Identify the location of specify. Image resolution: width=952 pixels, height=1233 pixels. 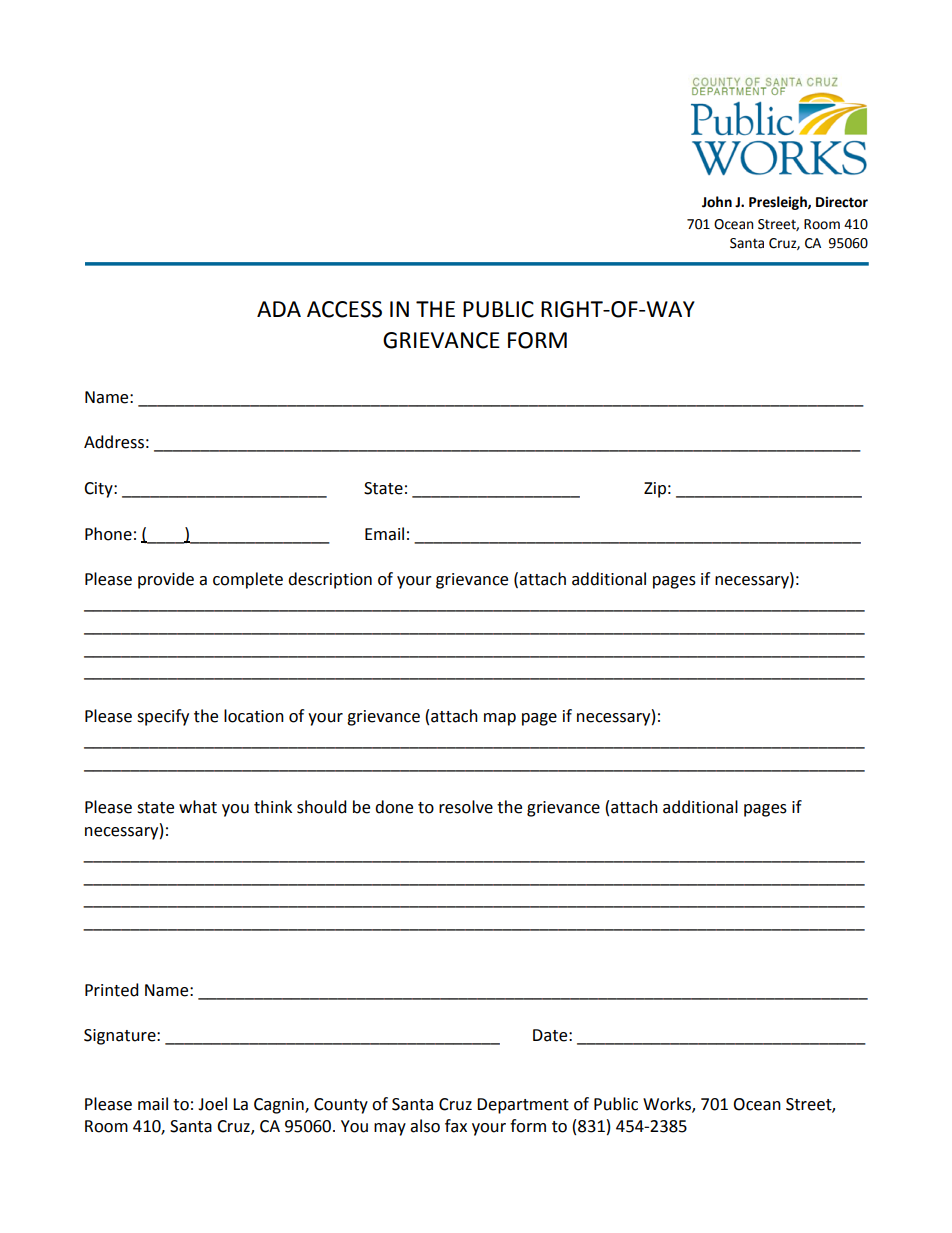
(163, 717).
